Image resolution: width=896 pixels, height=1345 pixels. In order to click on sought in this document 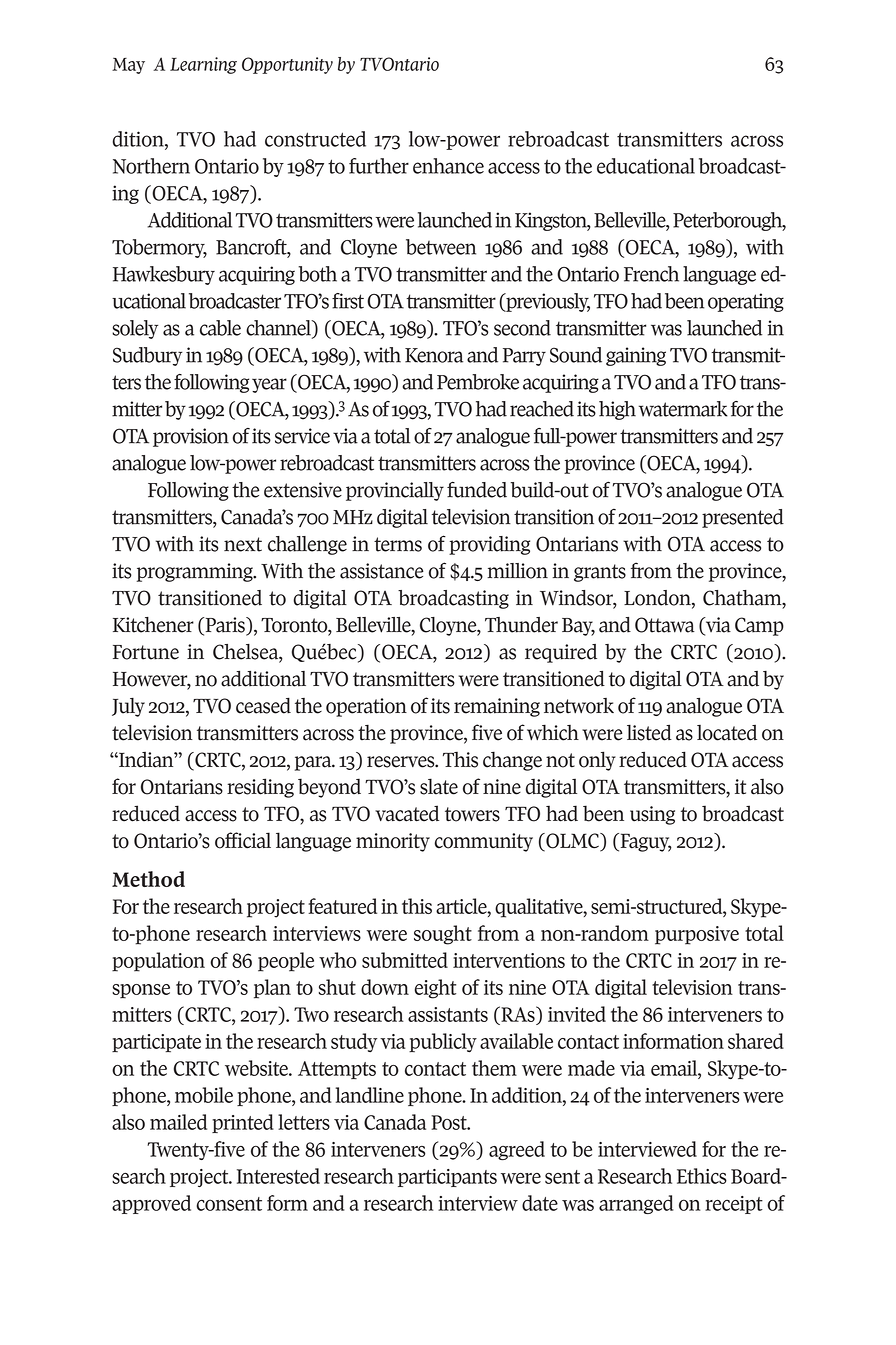, I will do `click(443, 935)`.
